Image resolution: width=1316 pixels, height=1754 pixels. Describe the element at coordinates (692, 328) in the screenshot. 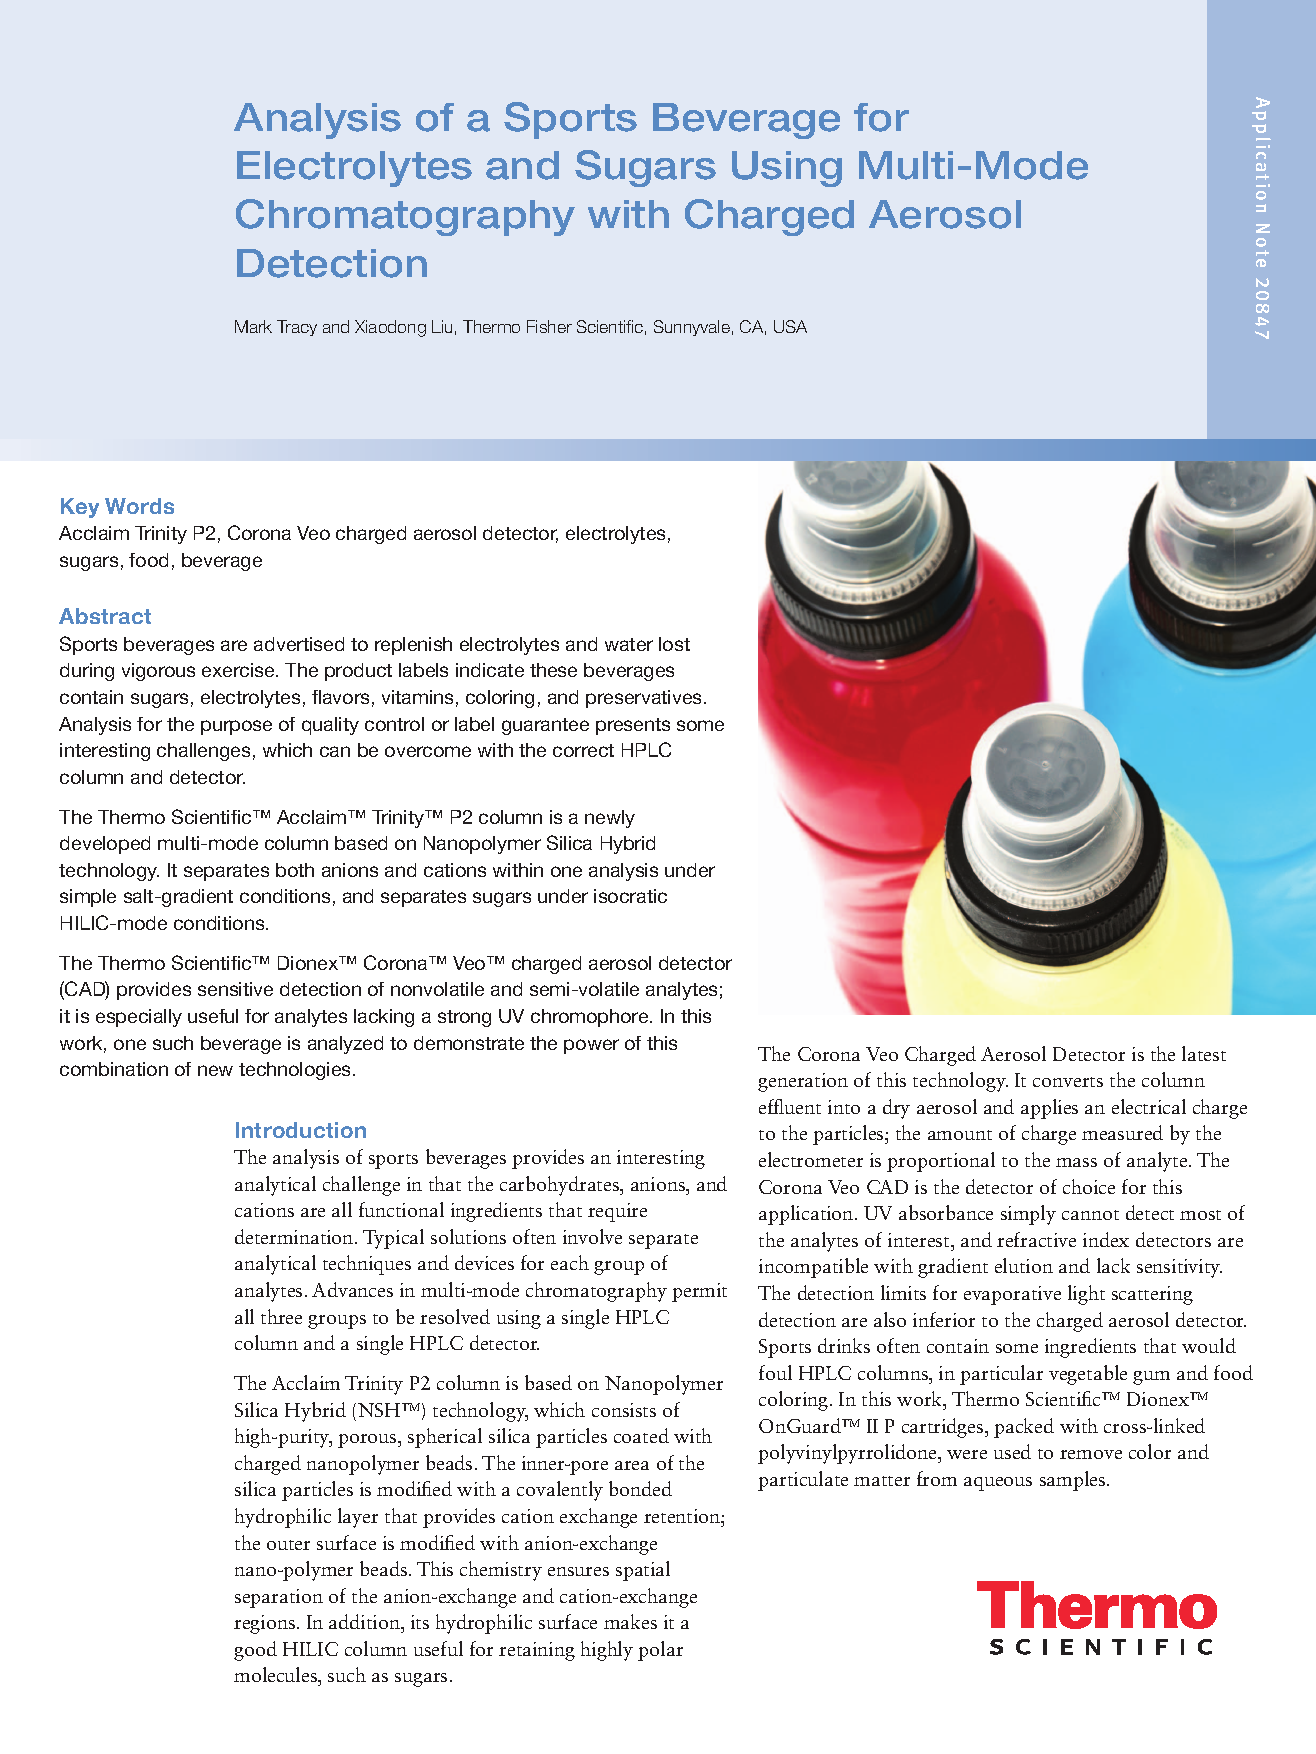

I see `Sunnyvale` at that location.
